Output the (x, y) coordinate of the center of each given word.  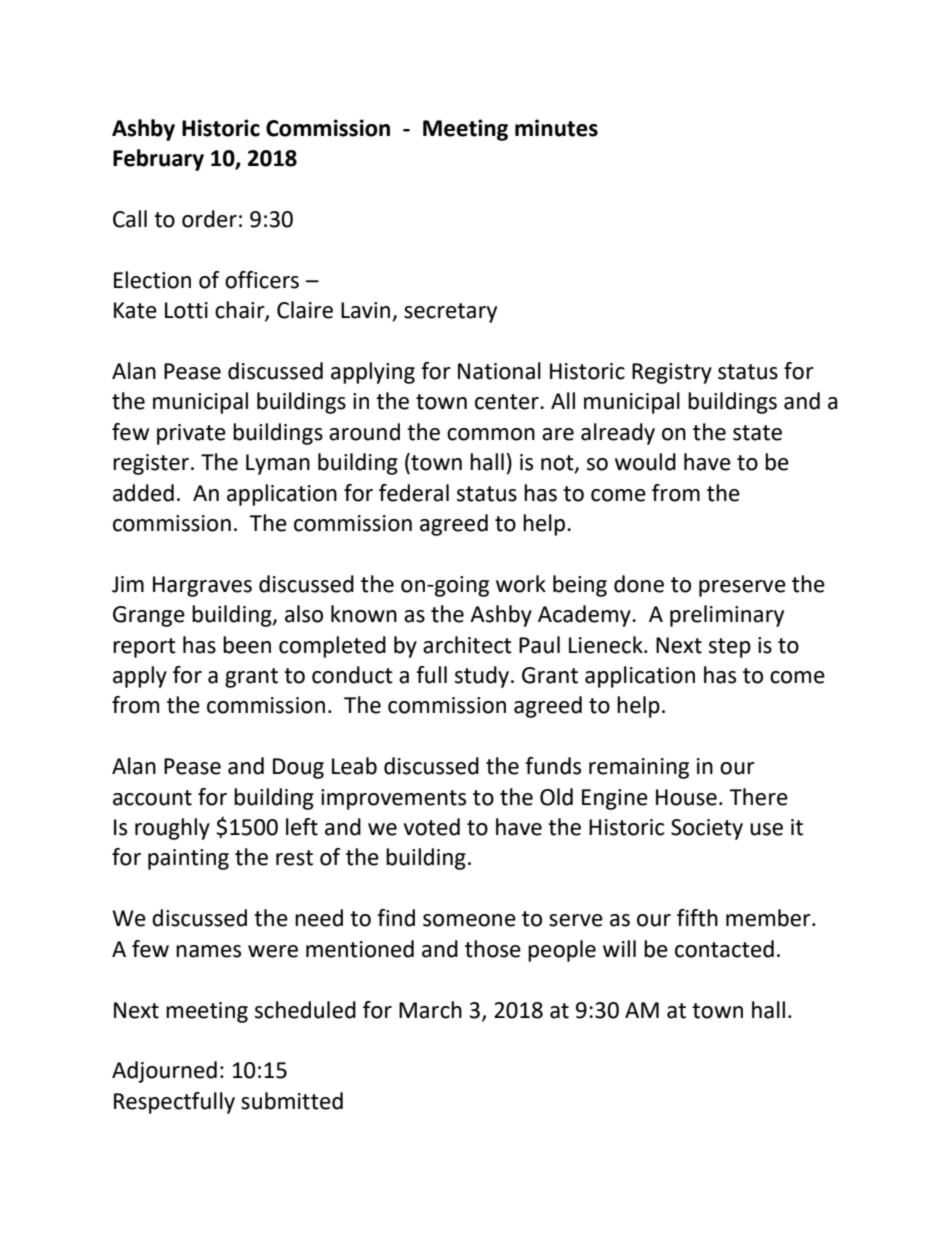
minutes (556, 128)
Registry (672, 373)
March (430, 1010)
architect (467, 645)
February (158, 160)
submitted (292, 1101)
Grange (149, 616)
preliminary (727, 616)
